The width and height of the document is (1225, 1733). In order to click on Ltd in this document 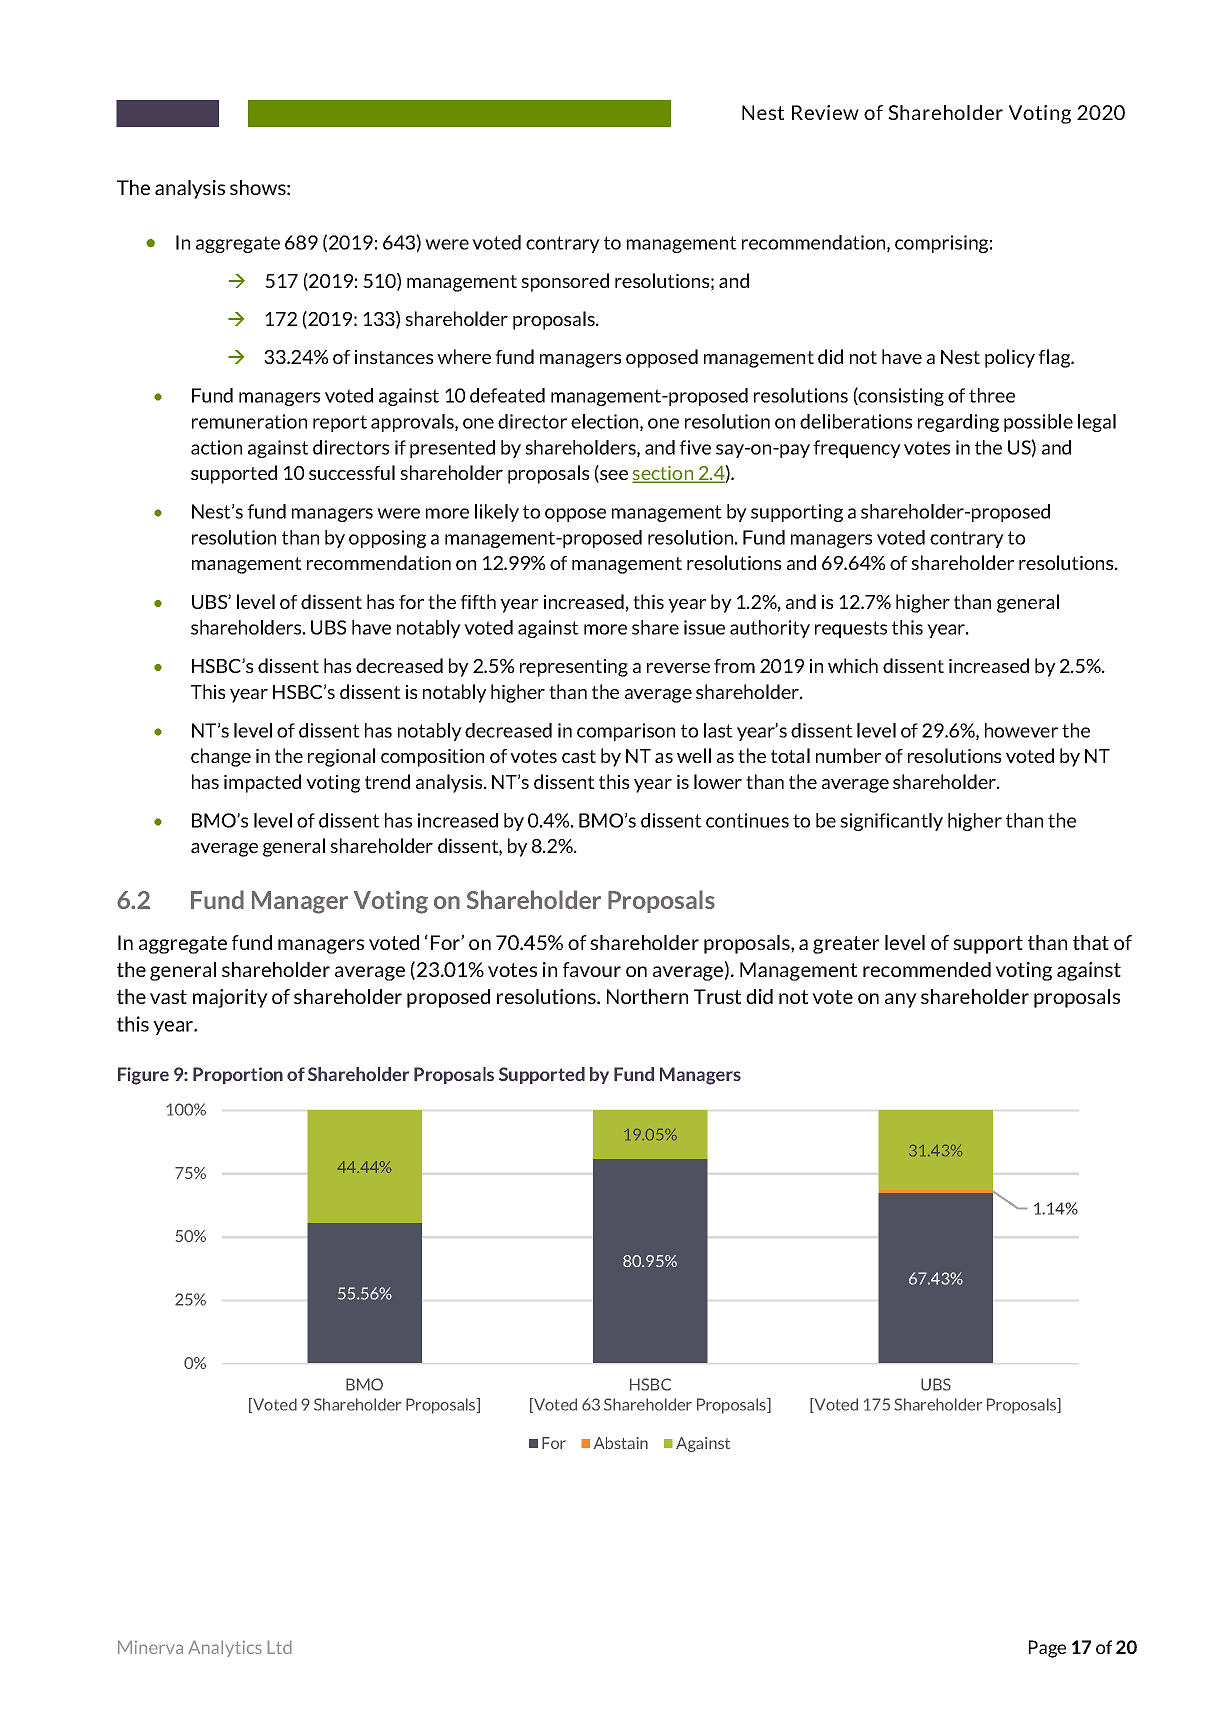, I will do `click(279, 1647)`.
